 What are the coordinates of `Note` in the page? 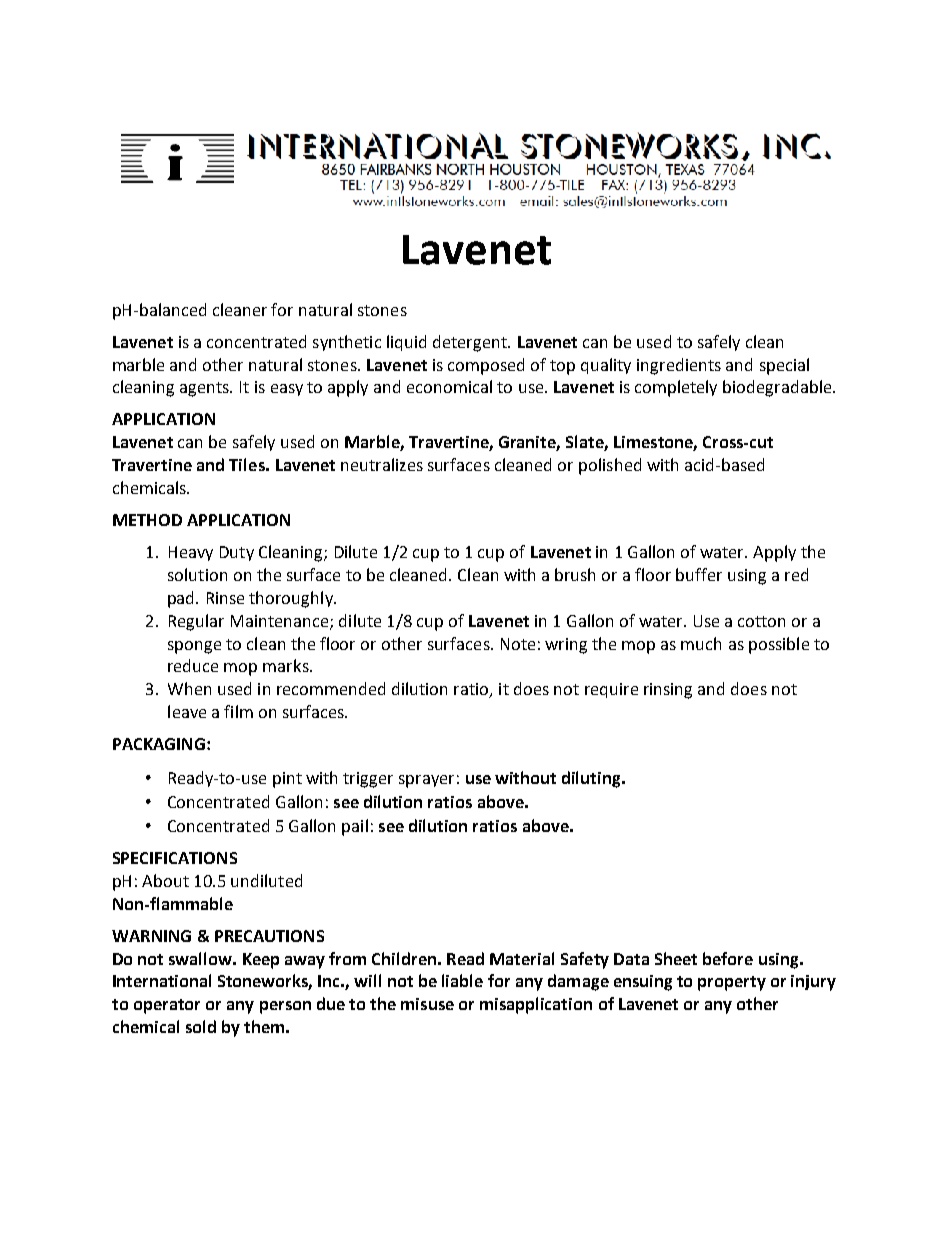 It's located at (518, 644).
